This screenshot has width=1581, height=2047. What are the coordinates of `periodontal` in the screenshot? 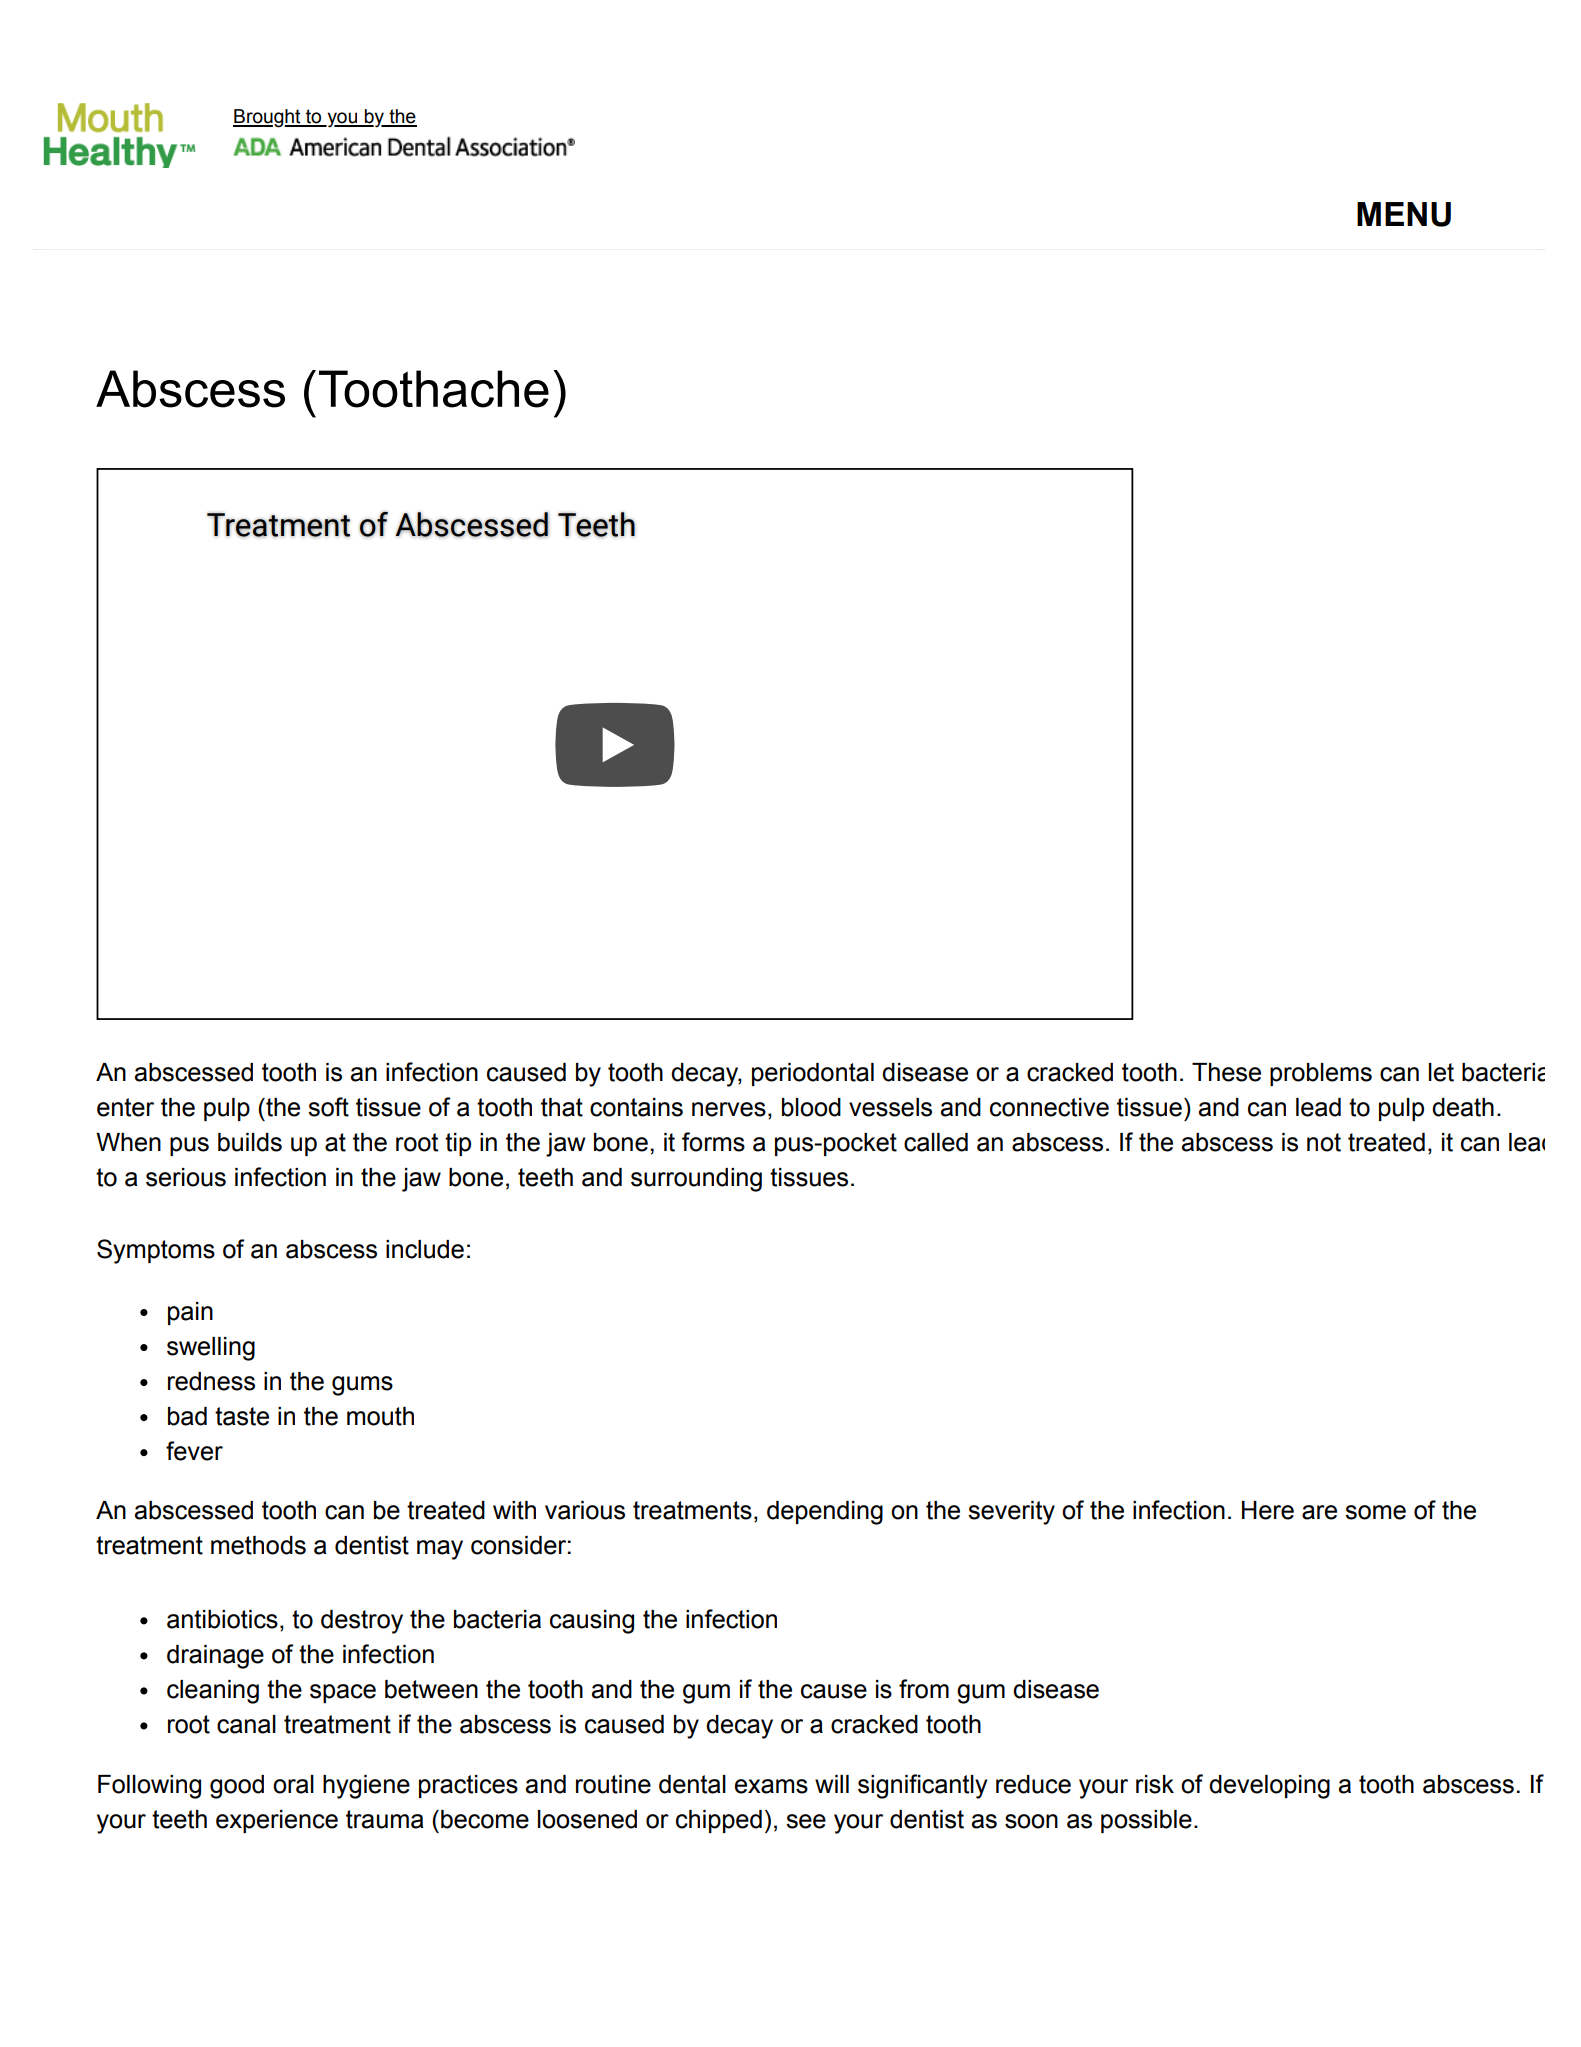 It's located at (813, 1074).
